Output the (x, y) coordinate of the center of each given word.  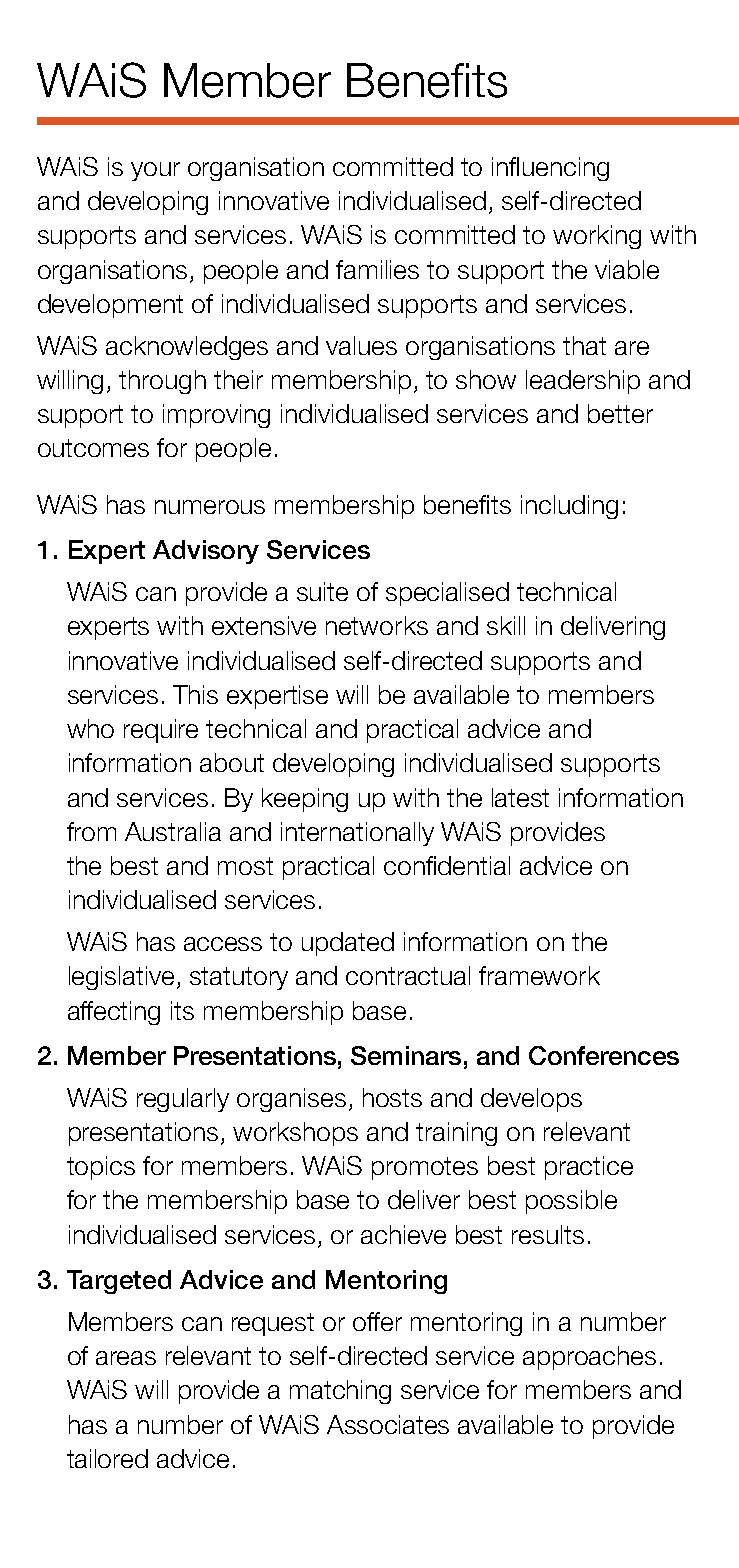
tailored (107, 1458)
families (377, 269)
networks (377, 625)
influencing (550, 169)
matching (340, 1392)
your (155, 171)
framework (539, 975)
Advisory (206, 552)
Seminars (406, 1055)
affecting (114, 1013)
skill (506, 625)
